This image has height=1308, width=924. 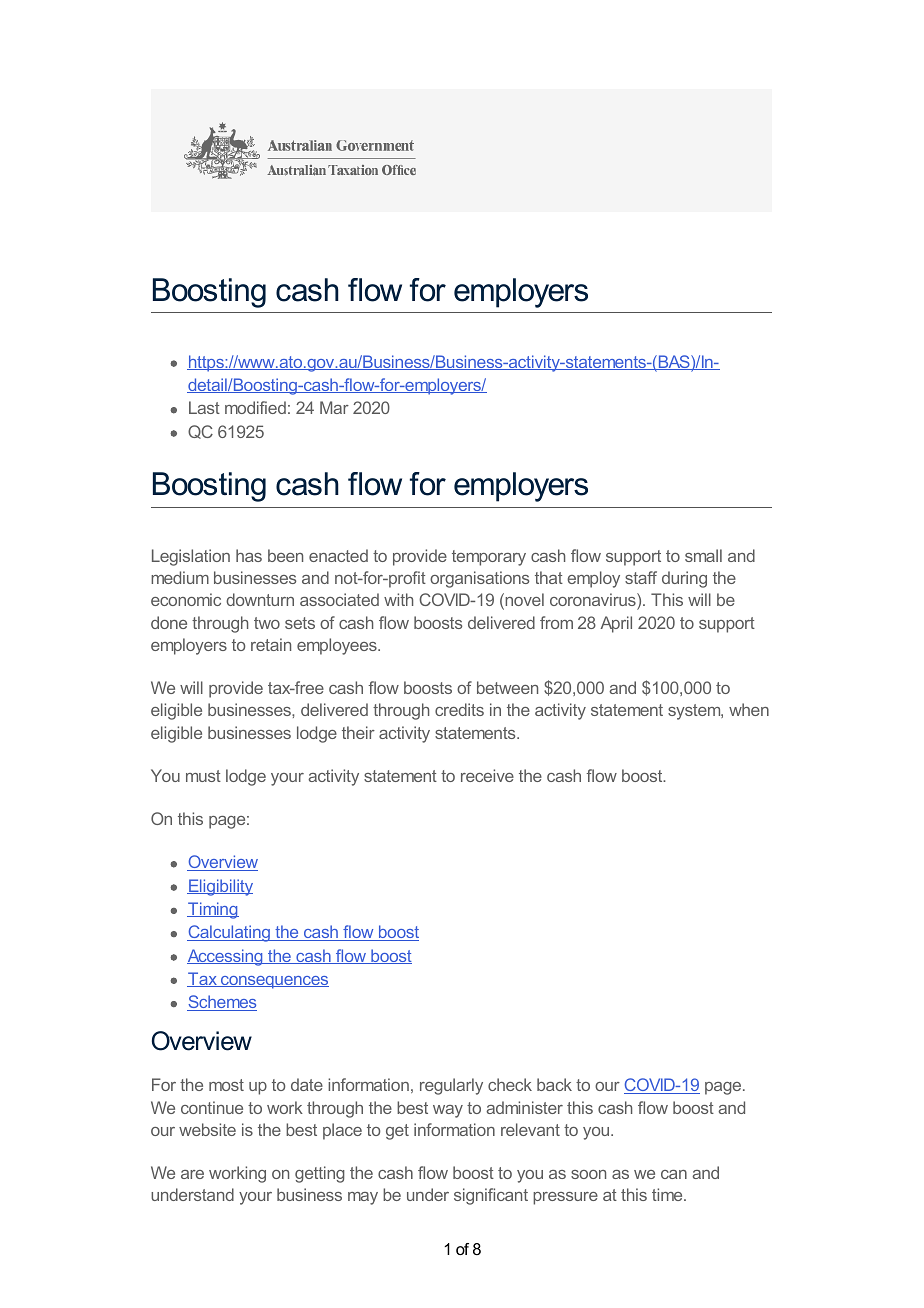 I want to click on are, so click(x=192, y=1174).
